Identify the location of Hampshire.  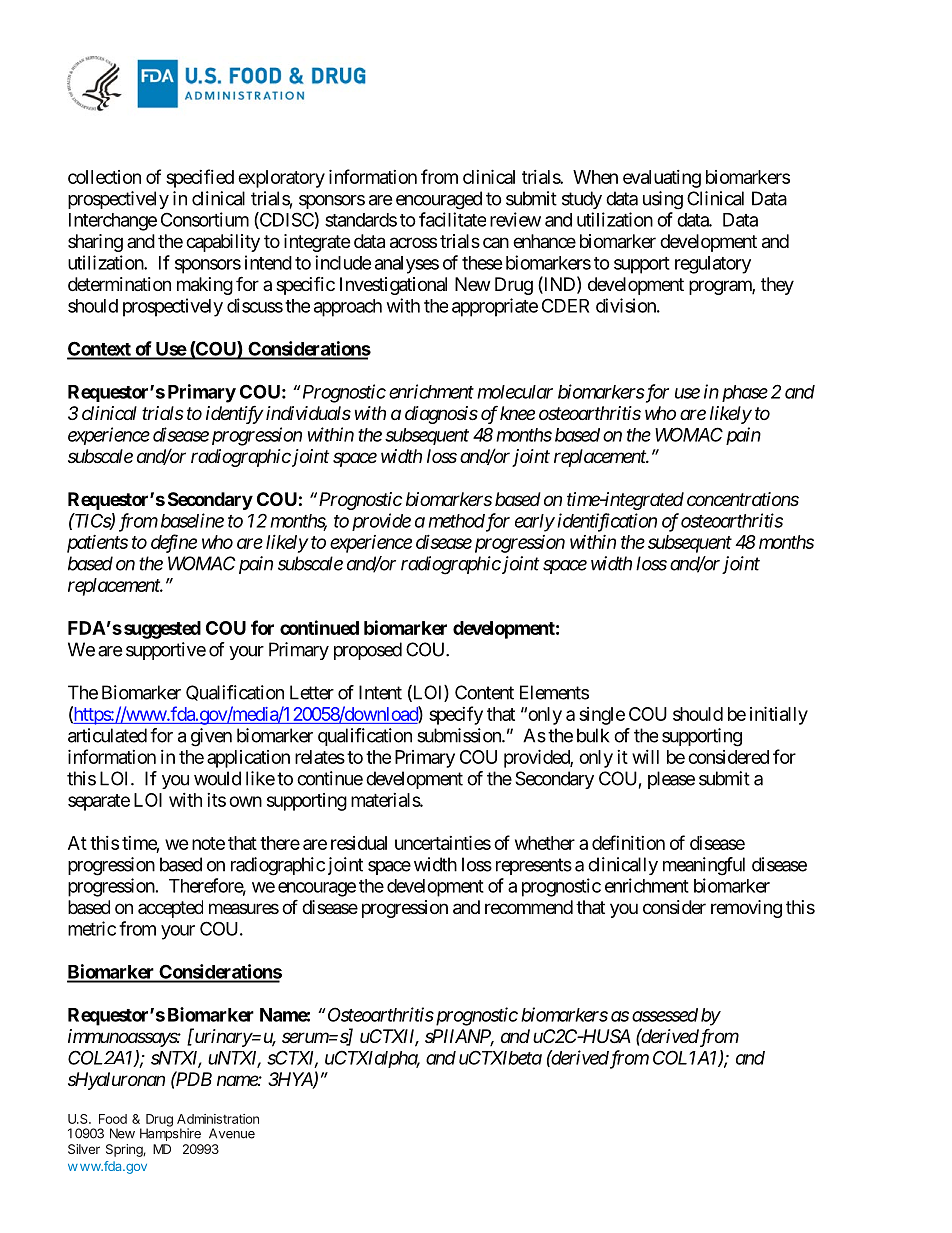
(170, 1133).
